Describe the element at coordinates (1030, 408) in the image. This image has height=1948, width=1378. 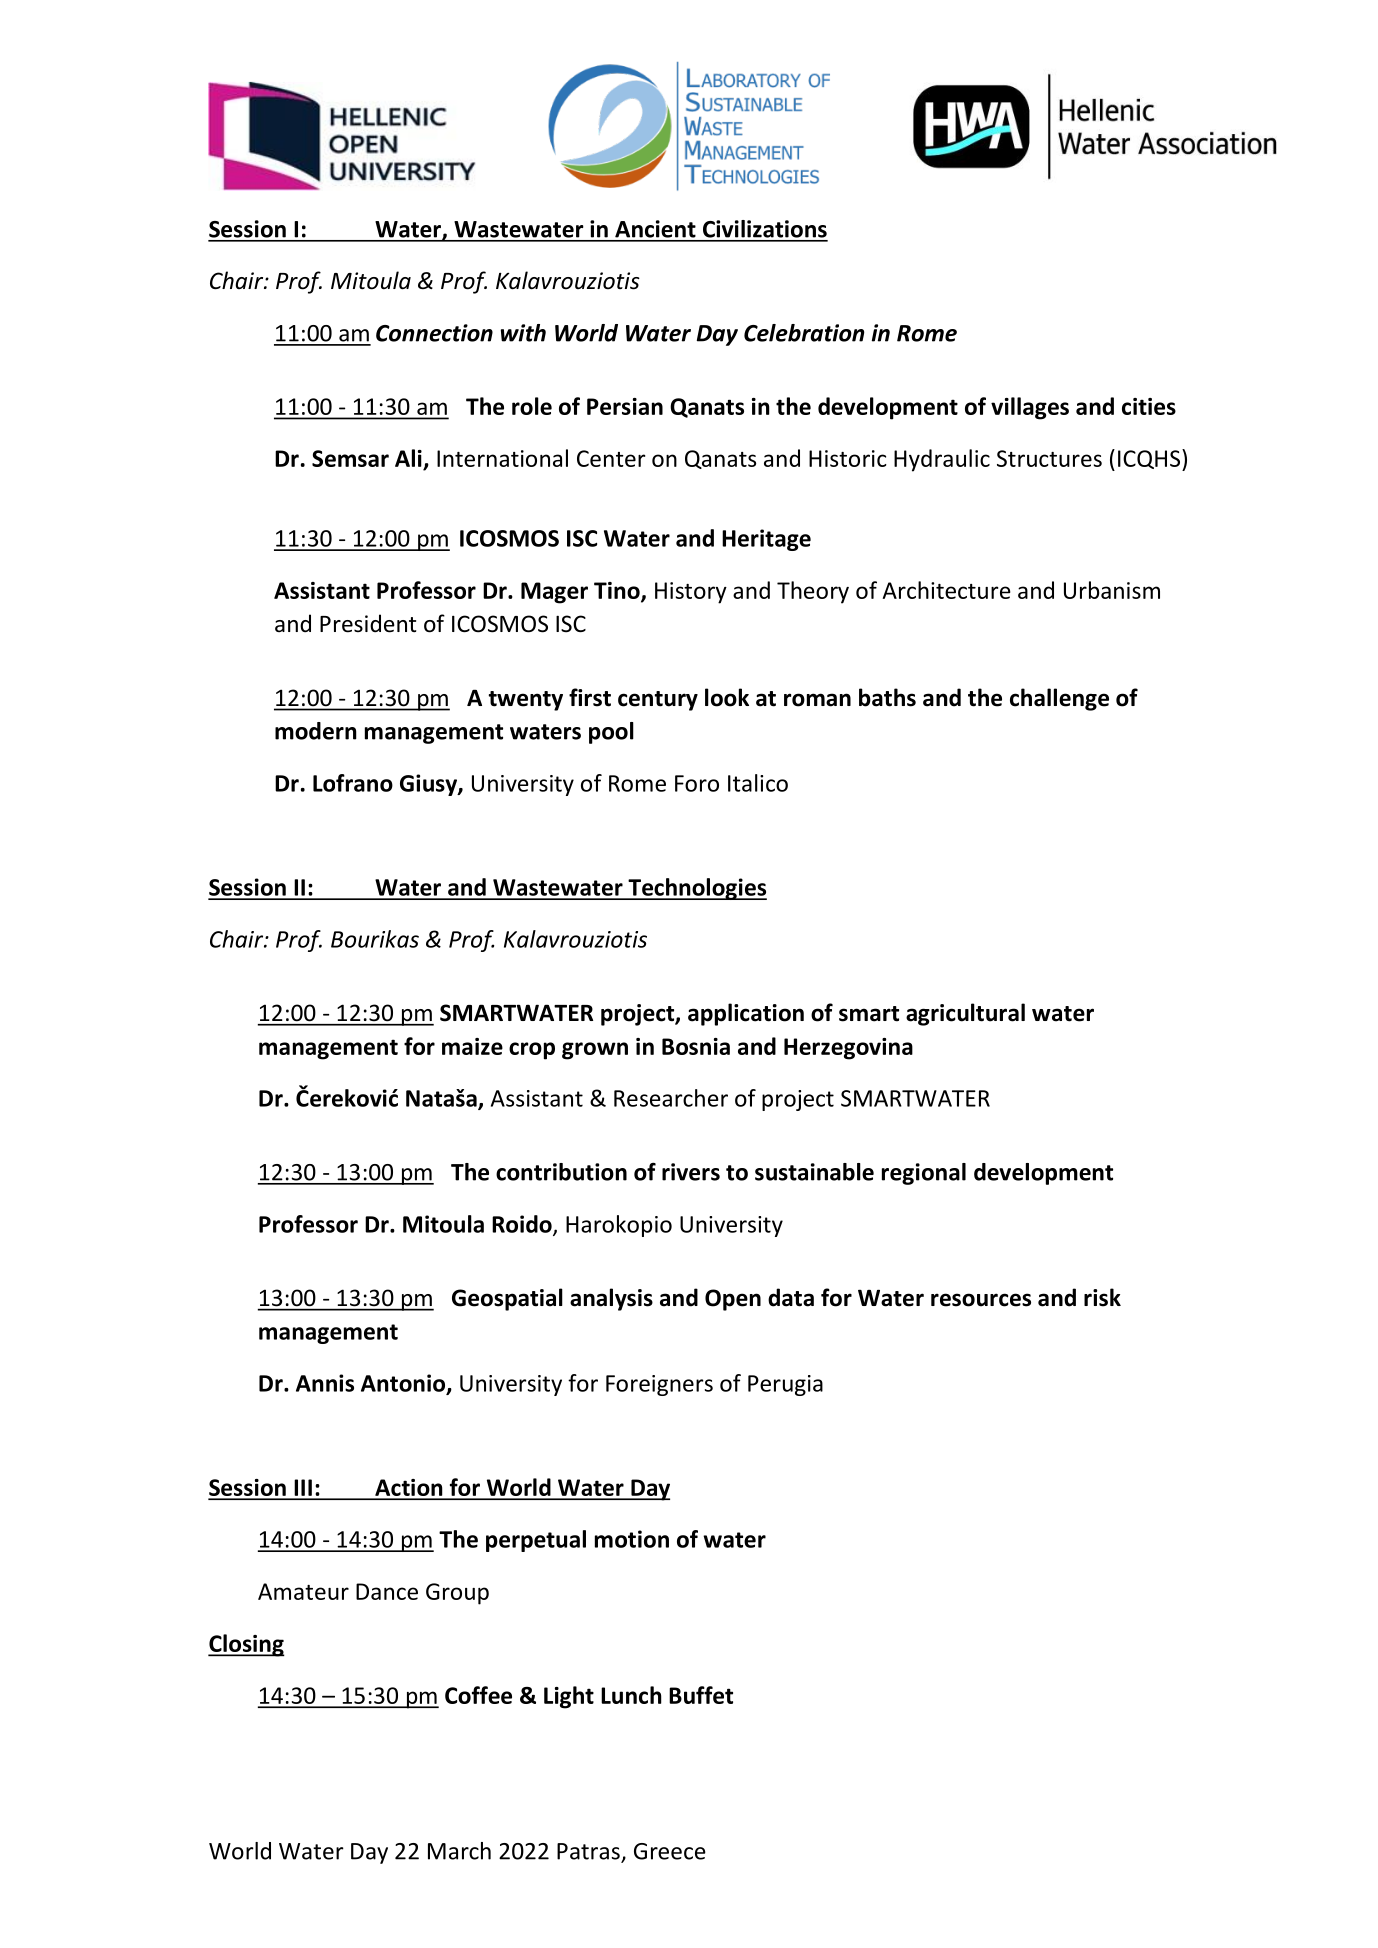
I see `villages` at that location.
